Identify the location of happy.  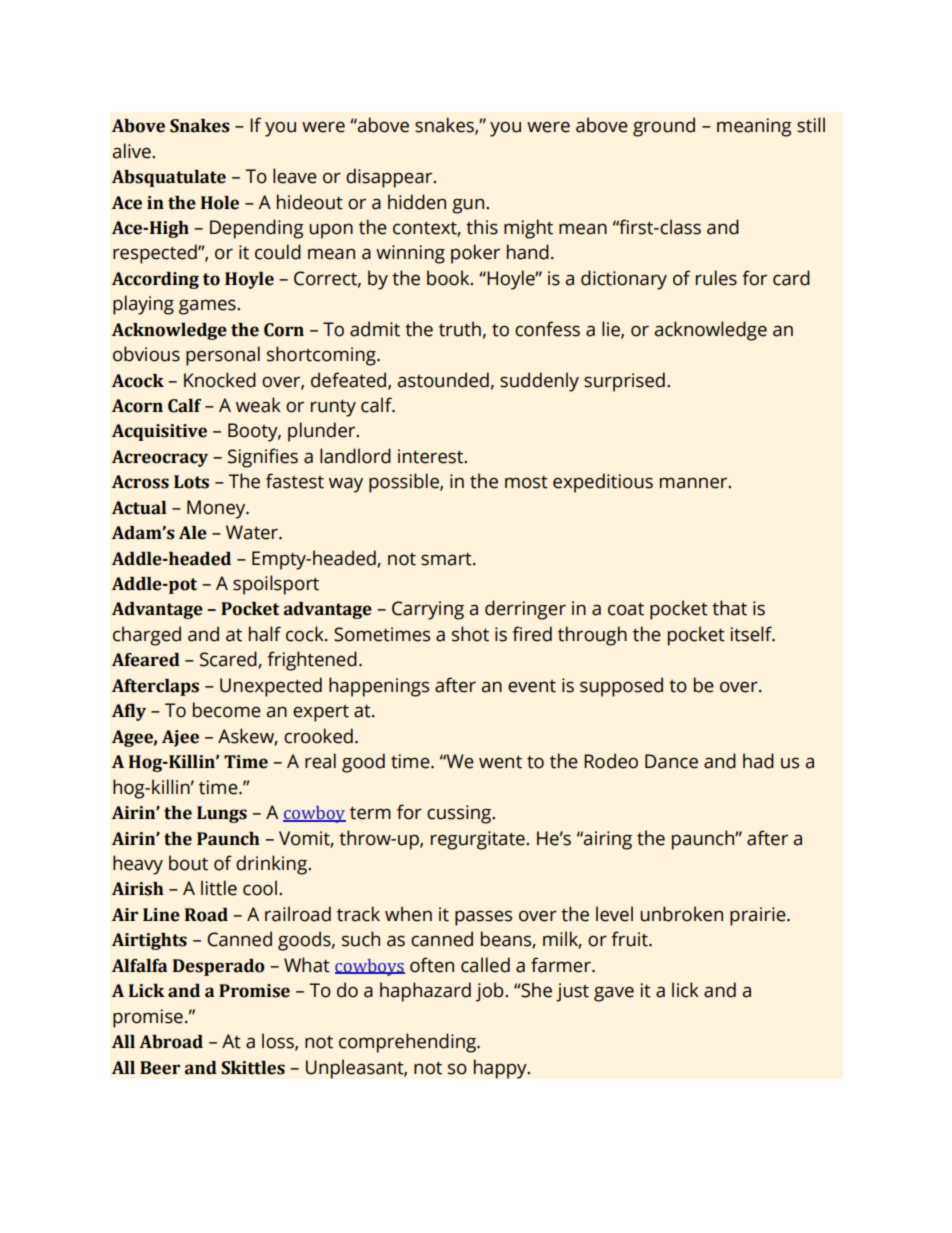
(501, 1069).
